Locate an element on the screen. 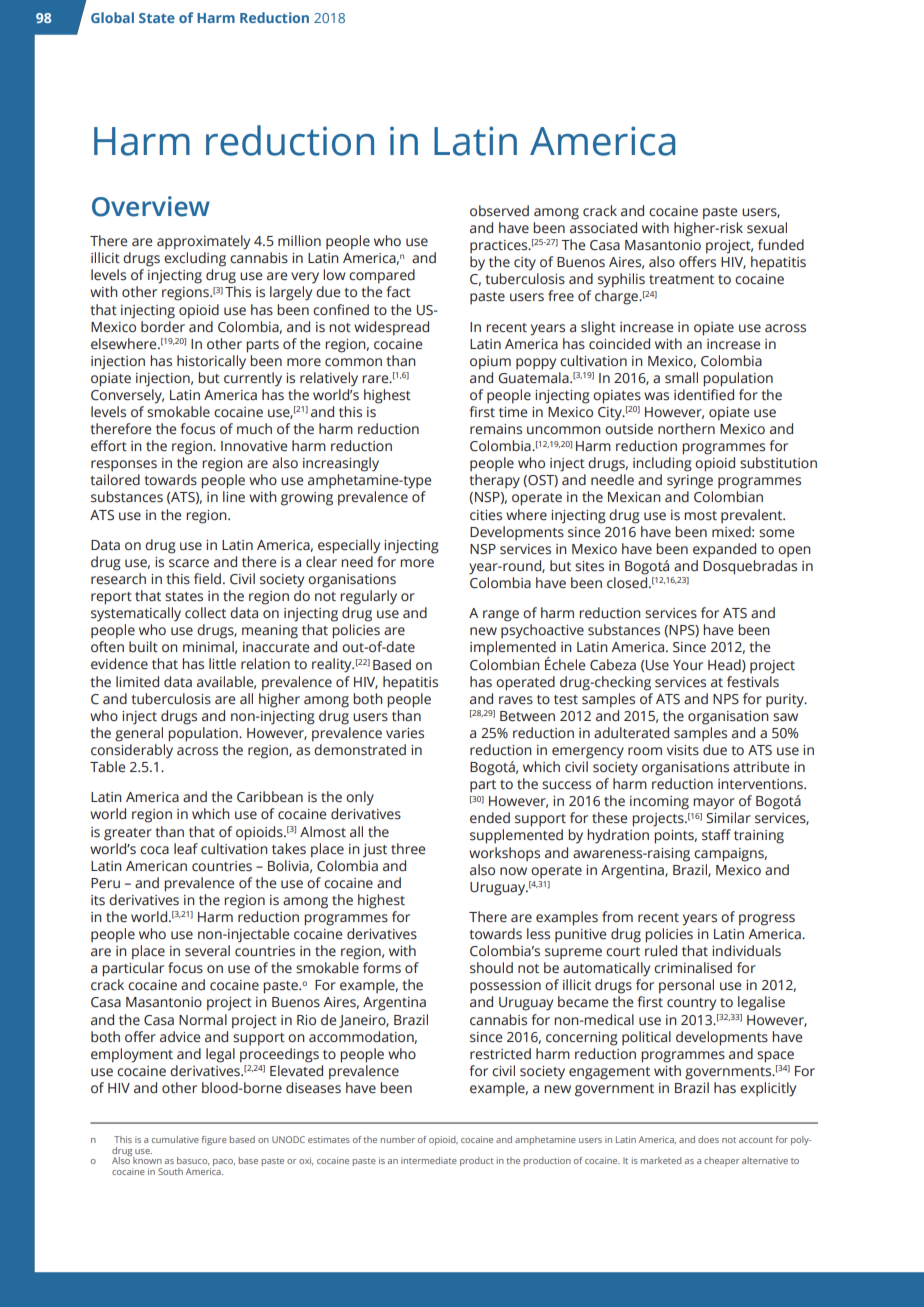 The width and height of the screenshot is (924, 1307). syringe is located at coordinates (690, 482).
